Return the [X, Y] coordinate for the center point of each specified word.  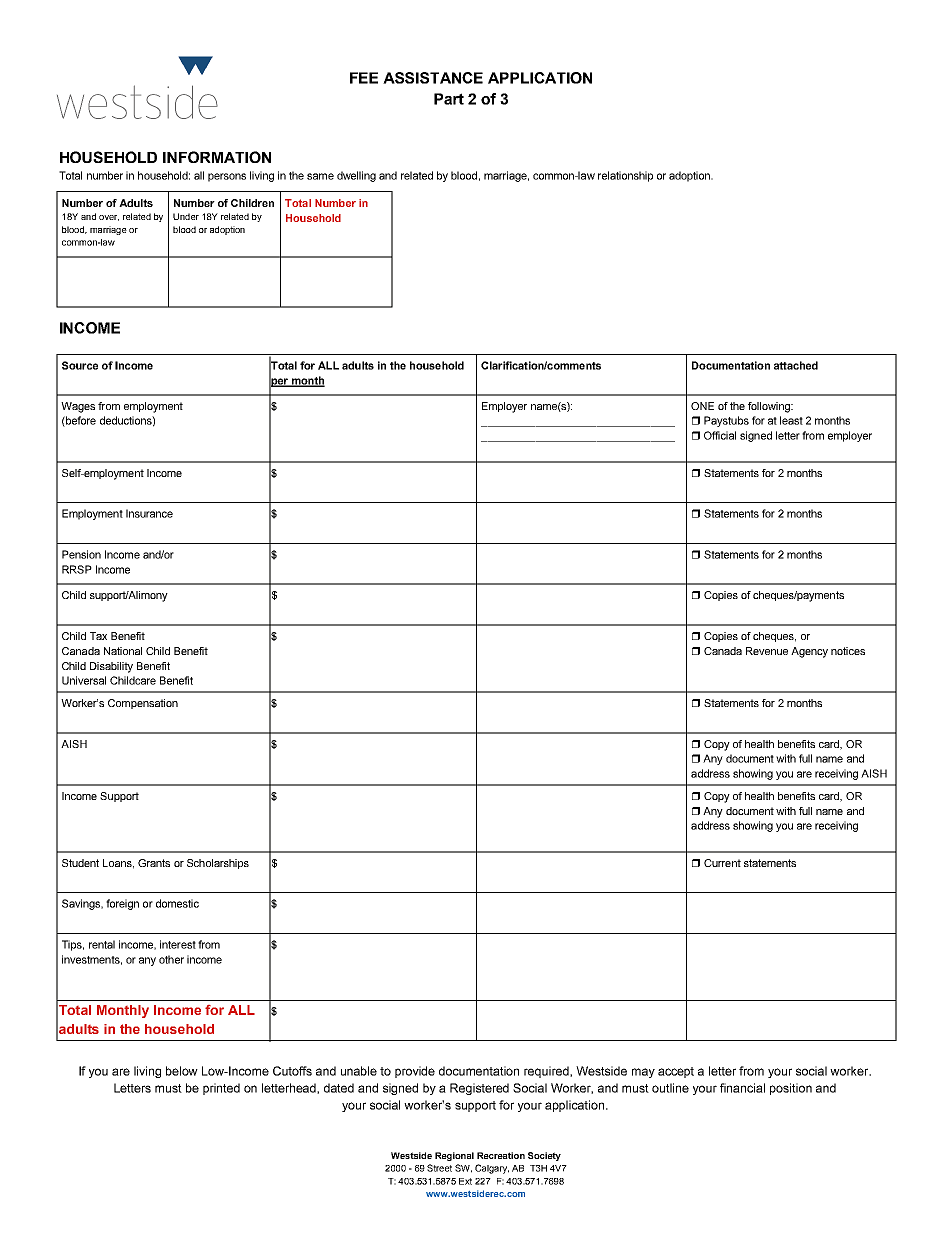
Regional [454, 1156]
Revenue [767, 651]
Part [449, 99]
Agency [809, 652]
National [123, 651]
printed [221, 1089]
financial [742, 1088]
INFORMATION [217, 157]
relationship [625, 176]
